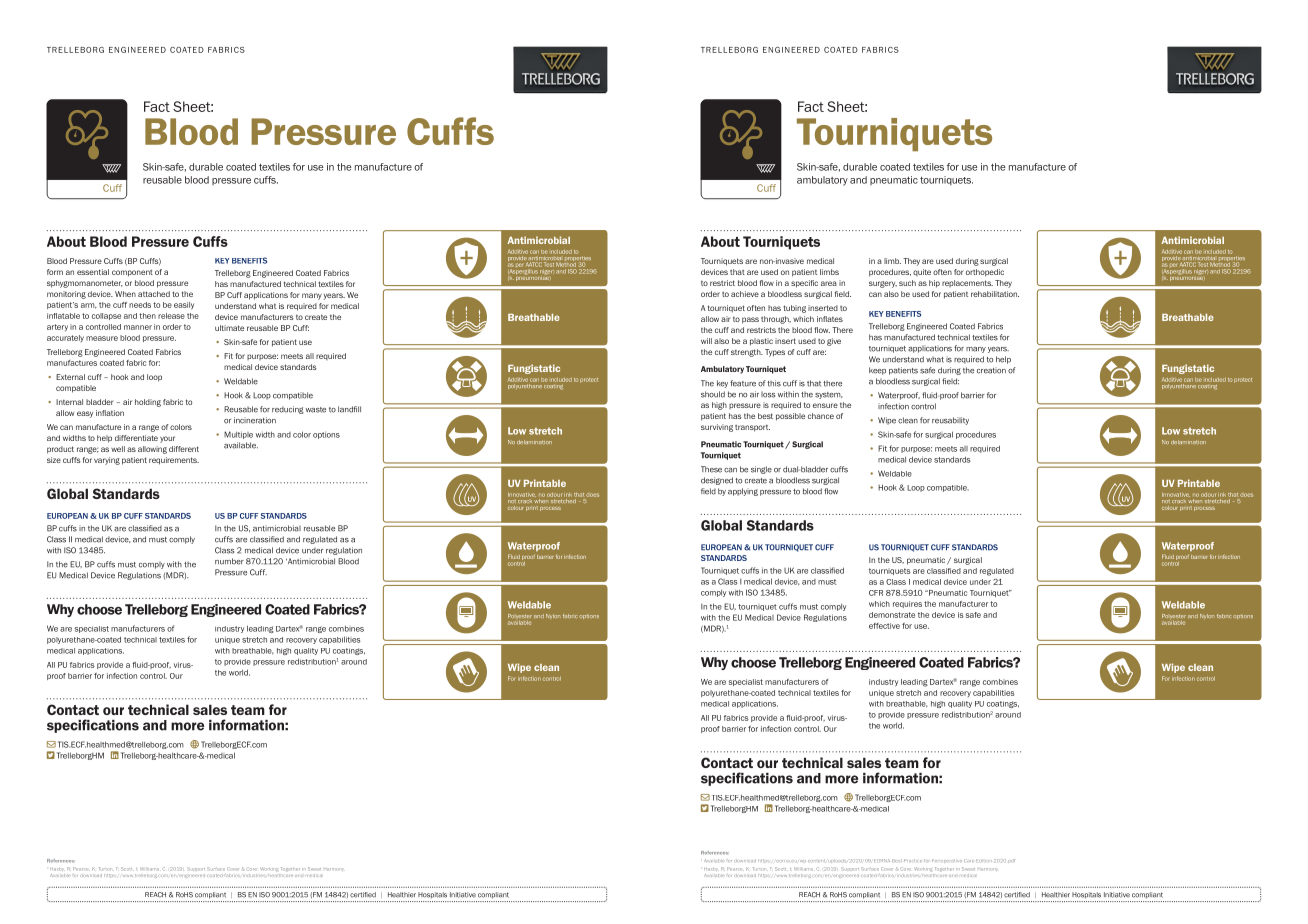  What do you see at coordinates (717, 481) in the screenshot?
I see `designed` at bounding box center [717, 481].
